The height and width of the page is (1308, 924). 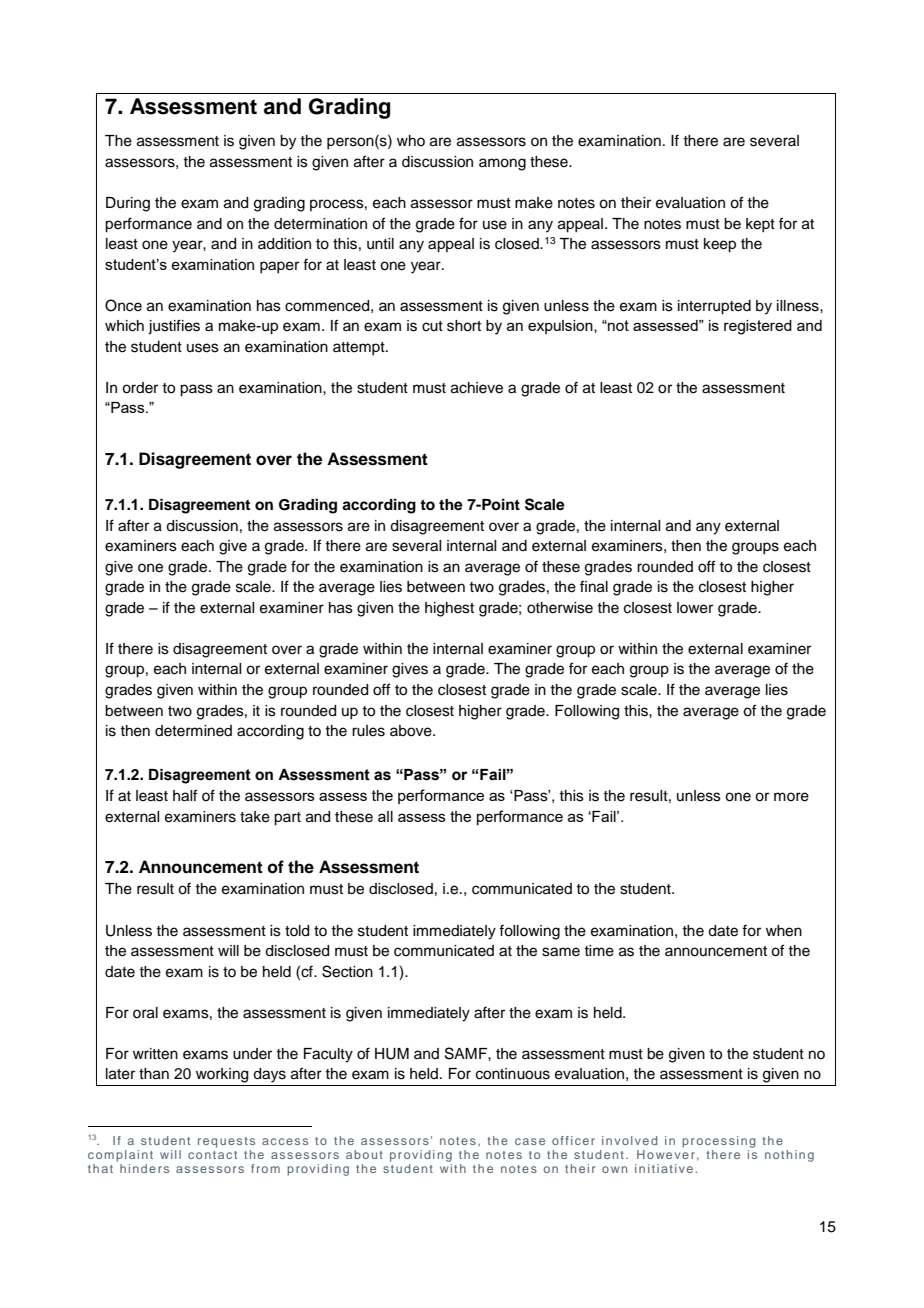 What do you see at coordinates (760, 225) in the page?
I see `kept` at bounding box center [760, 225].
